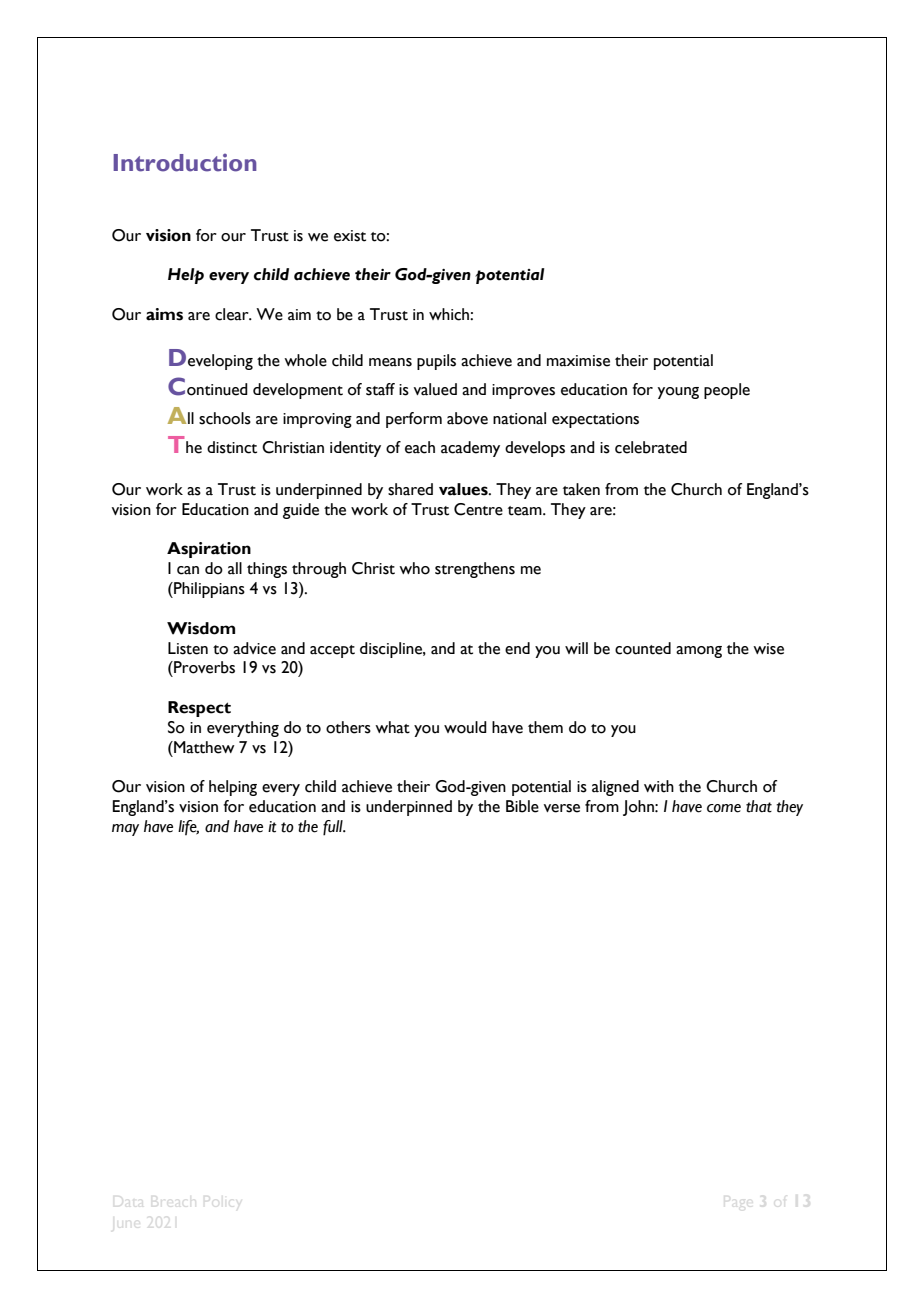  Describe the element at coordinates (185, 163) in the screenshot. I see `Introduction` at that location.
